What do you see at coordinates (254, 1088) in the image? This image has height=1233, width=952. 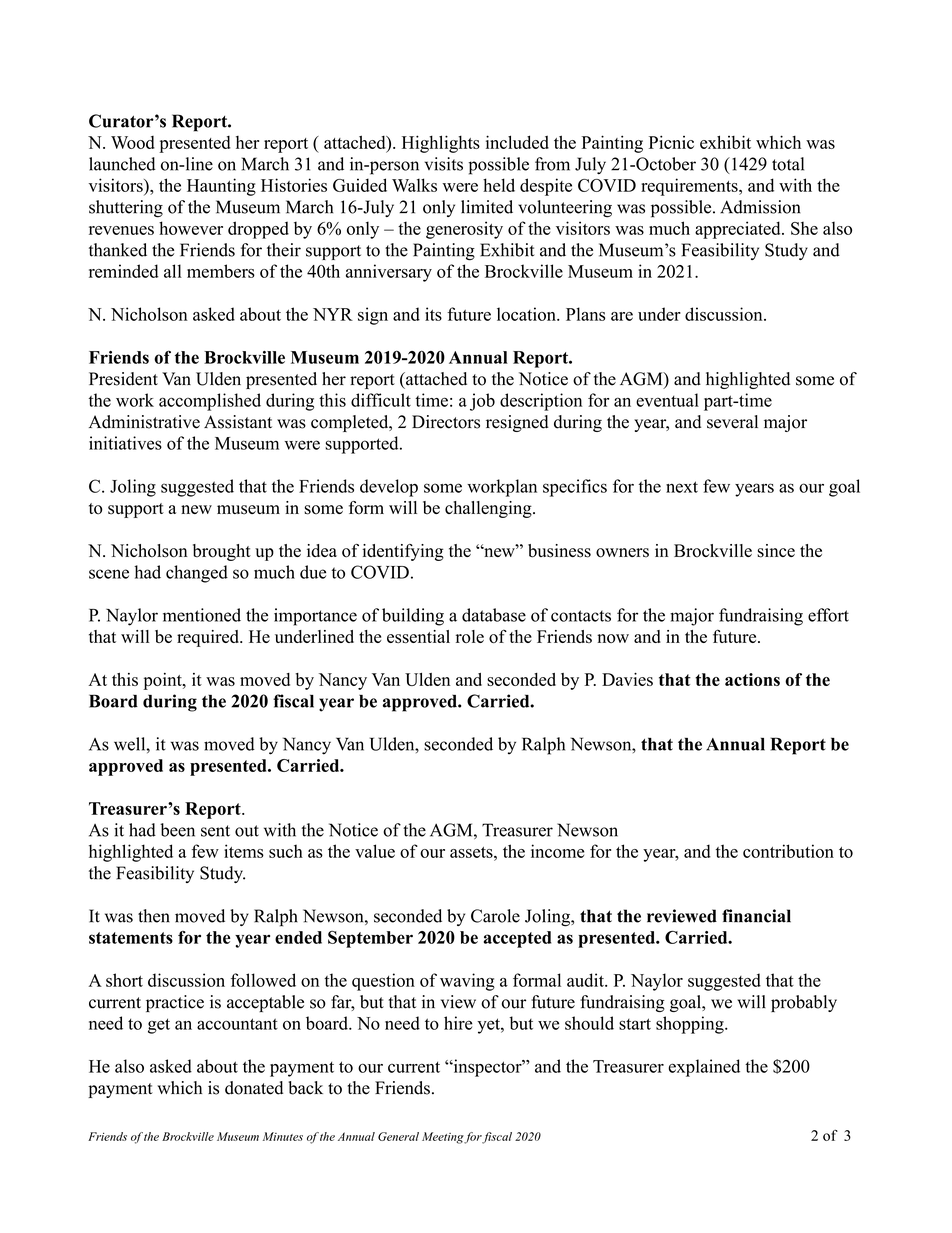 I see `donated` at bounding box center [254, 1088].
